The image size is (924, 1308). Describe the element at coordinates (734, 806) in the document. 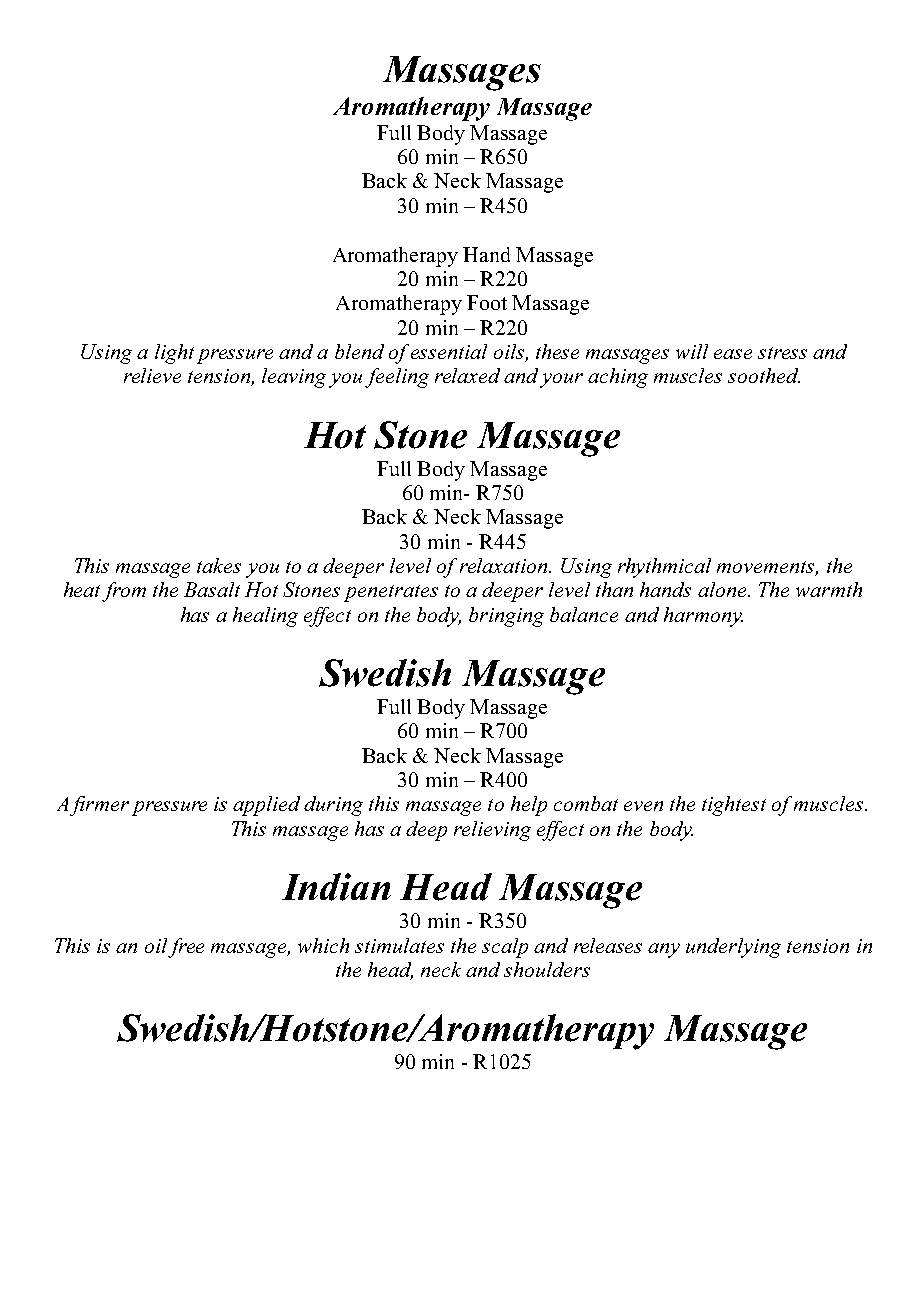

I see `tightest` at that location.
